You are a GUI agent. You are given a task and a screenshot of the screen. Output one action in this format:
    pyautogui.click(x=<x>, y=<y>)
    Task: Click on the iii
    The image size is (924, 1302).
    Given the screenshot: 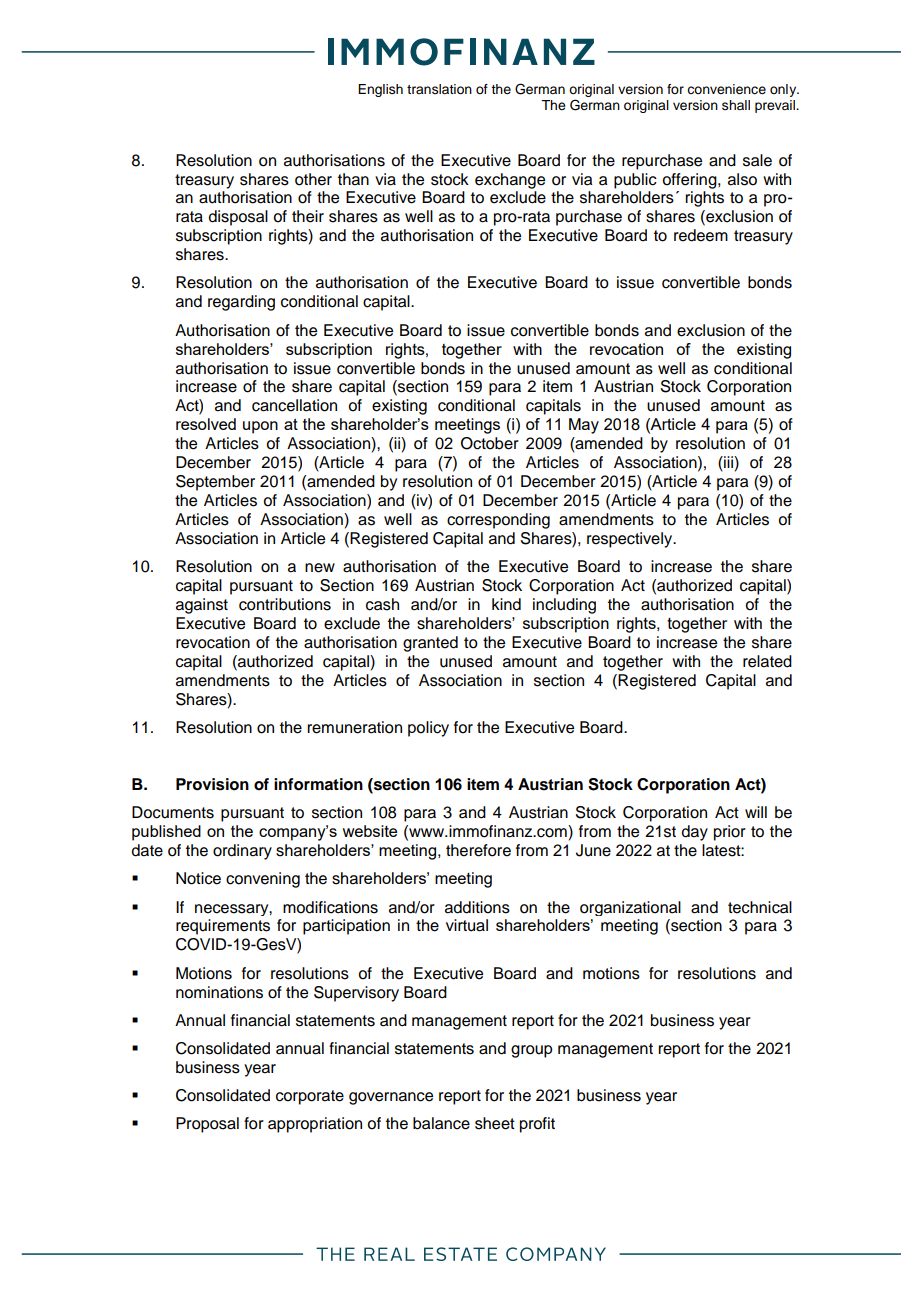 What is the action you would take?
    pyautogui.click(x=728, y=463)
